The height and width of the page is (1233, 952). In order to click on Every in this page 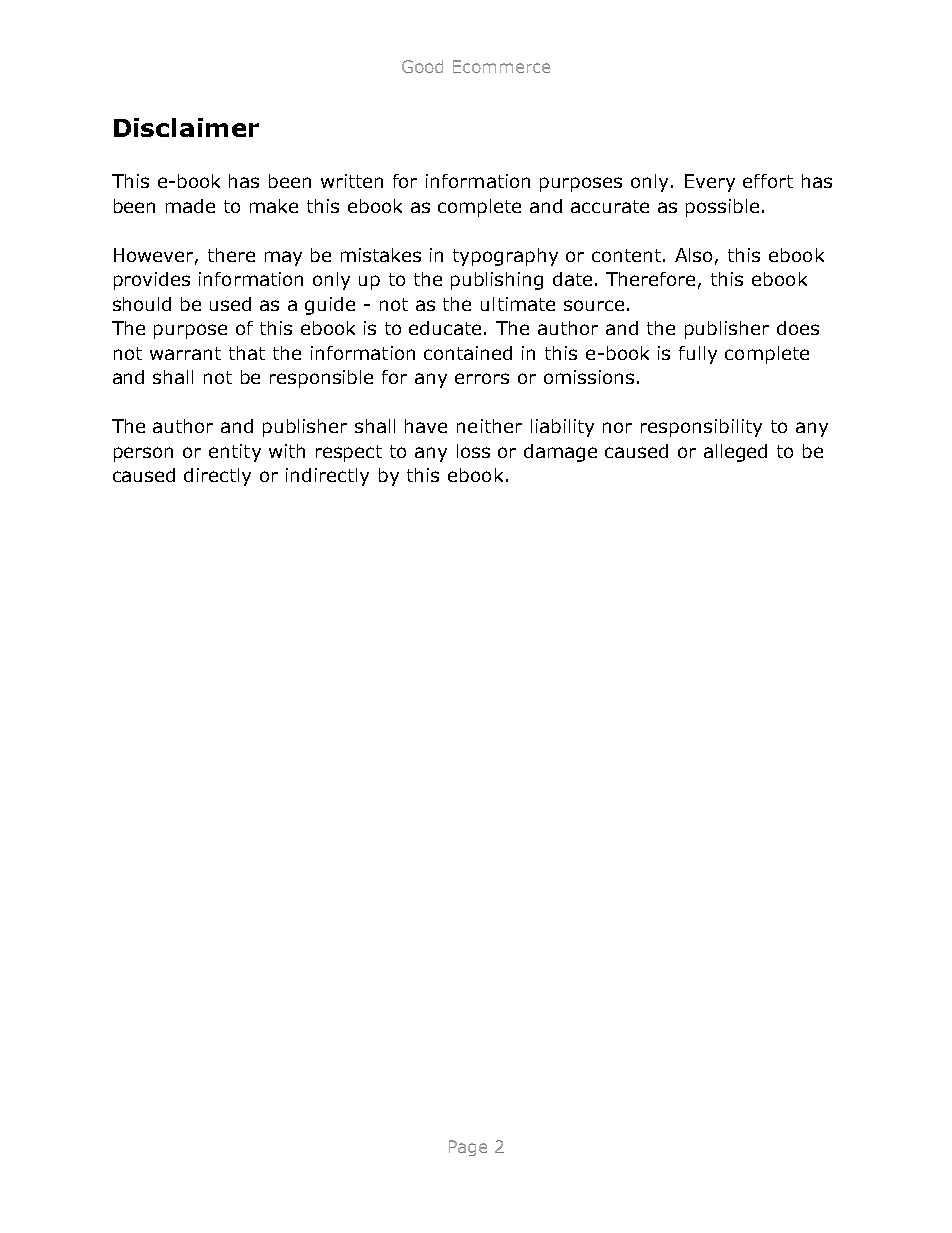, I will do `click(710, 183)`.
